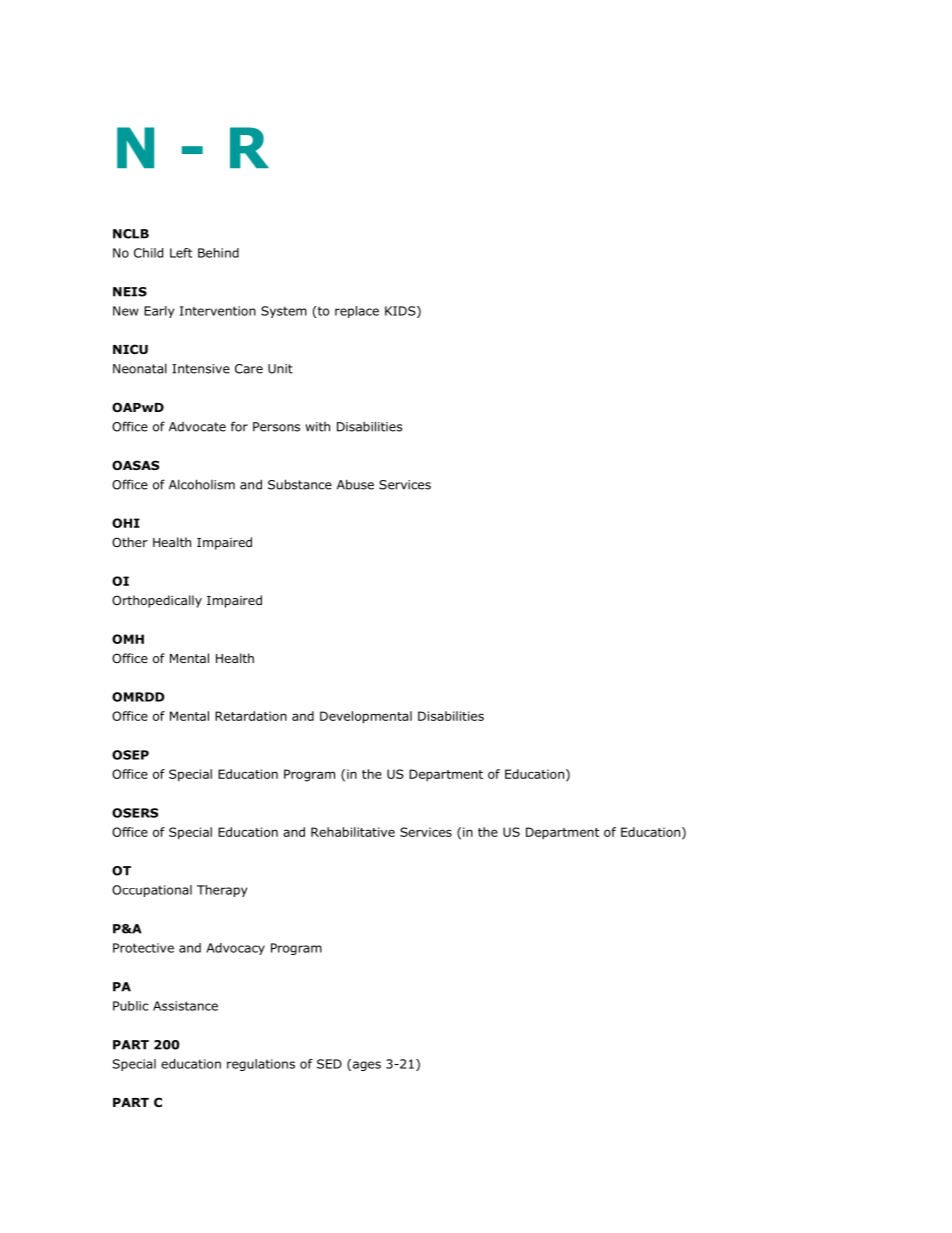  Describe the element at coordinates (261, 1065) in the image. I see `regulations` at that location.
